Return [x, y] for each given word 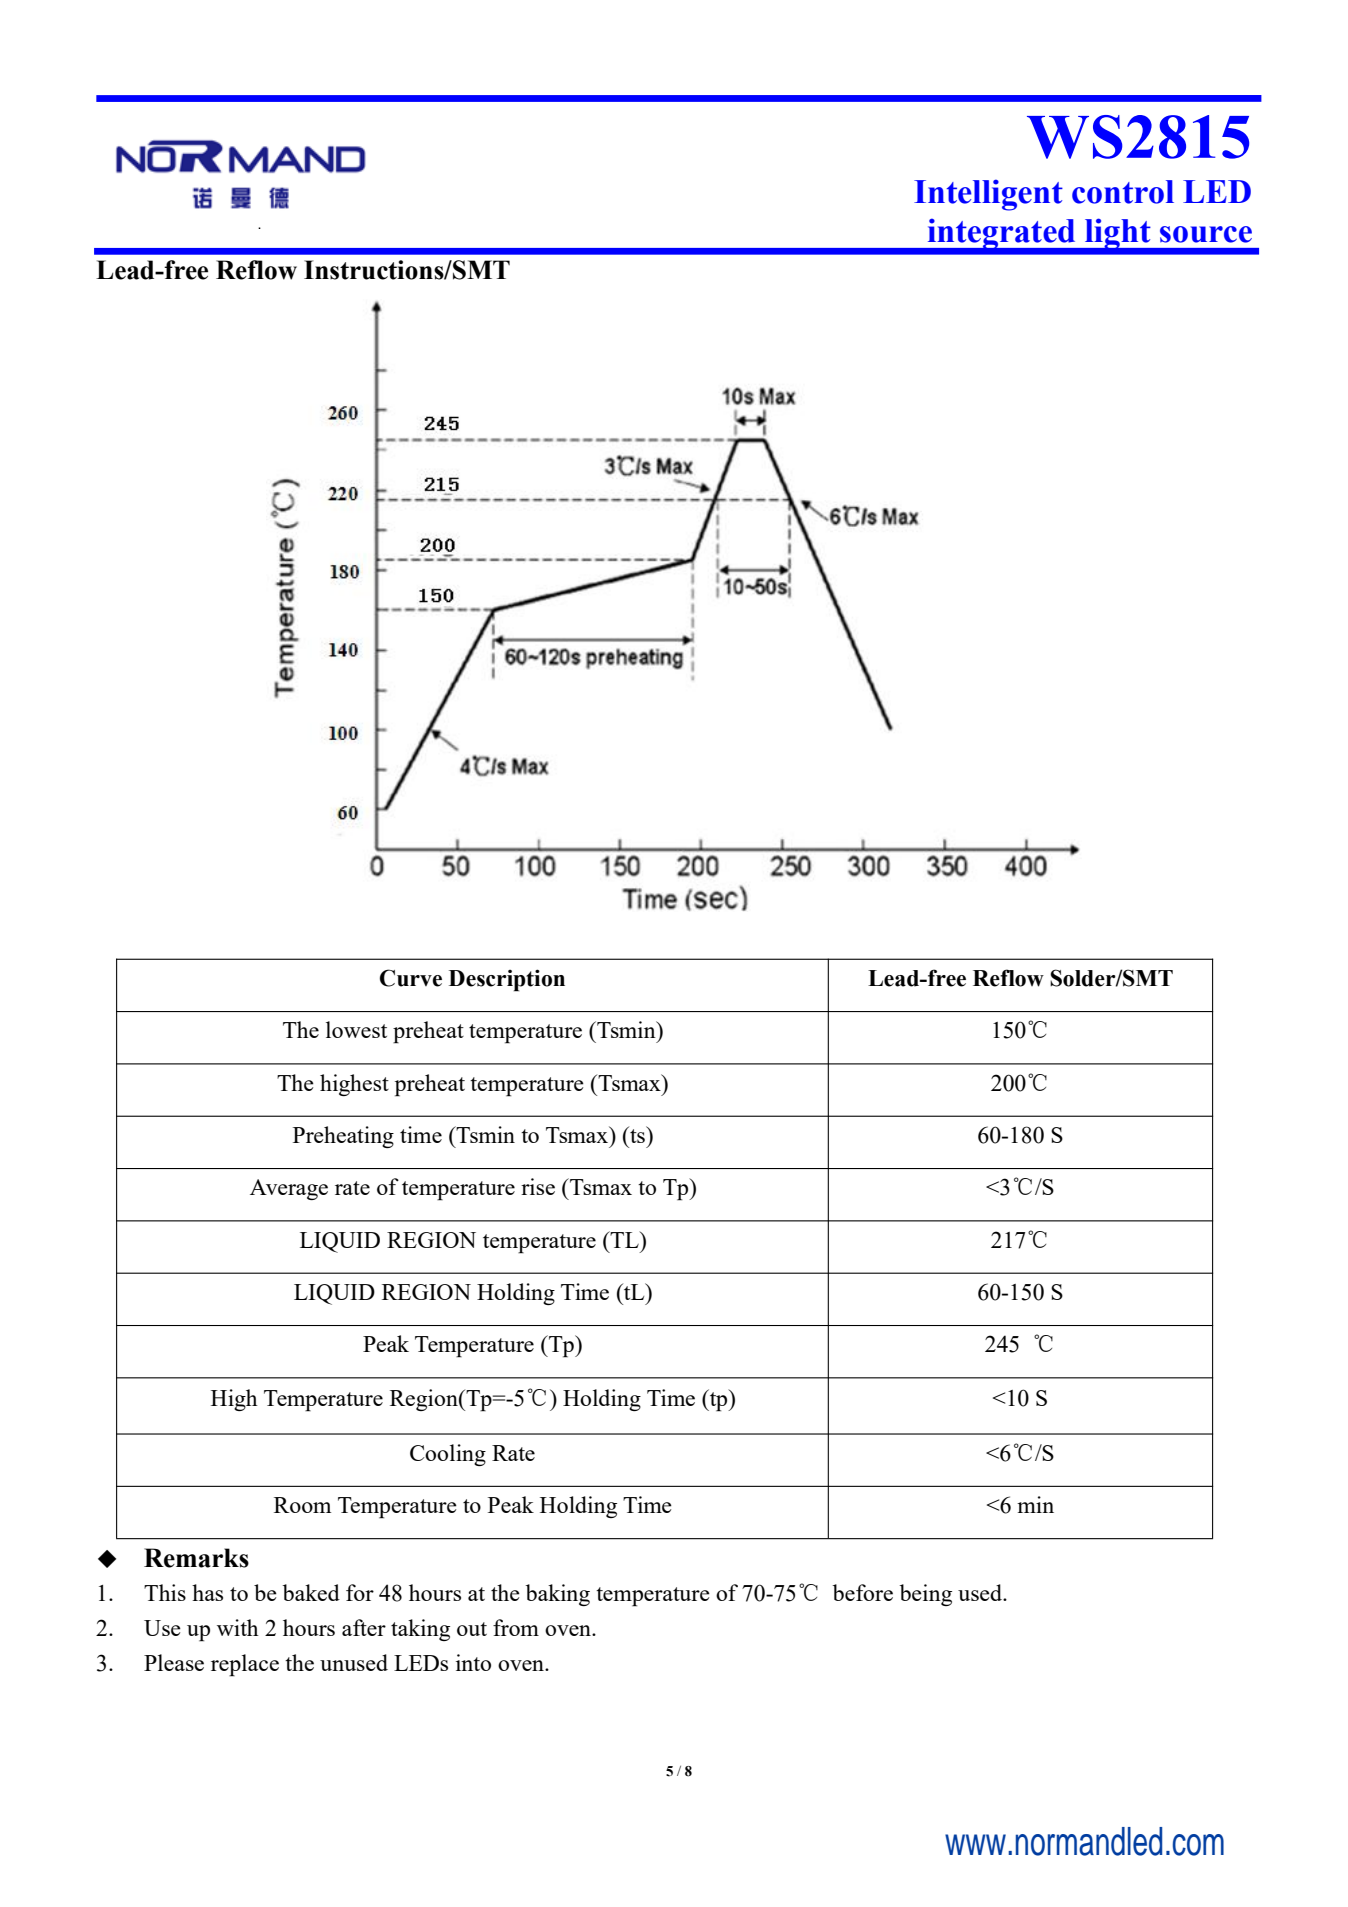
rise [538, 1186]
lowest [356, 1029]
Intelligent [988, 195]
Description [507, 980]
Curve [411, 978]
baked [311, 1592]
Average [289, 1189]
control [1123, 192]
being [926, 1595]
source [1206, 234]
